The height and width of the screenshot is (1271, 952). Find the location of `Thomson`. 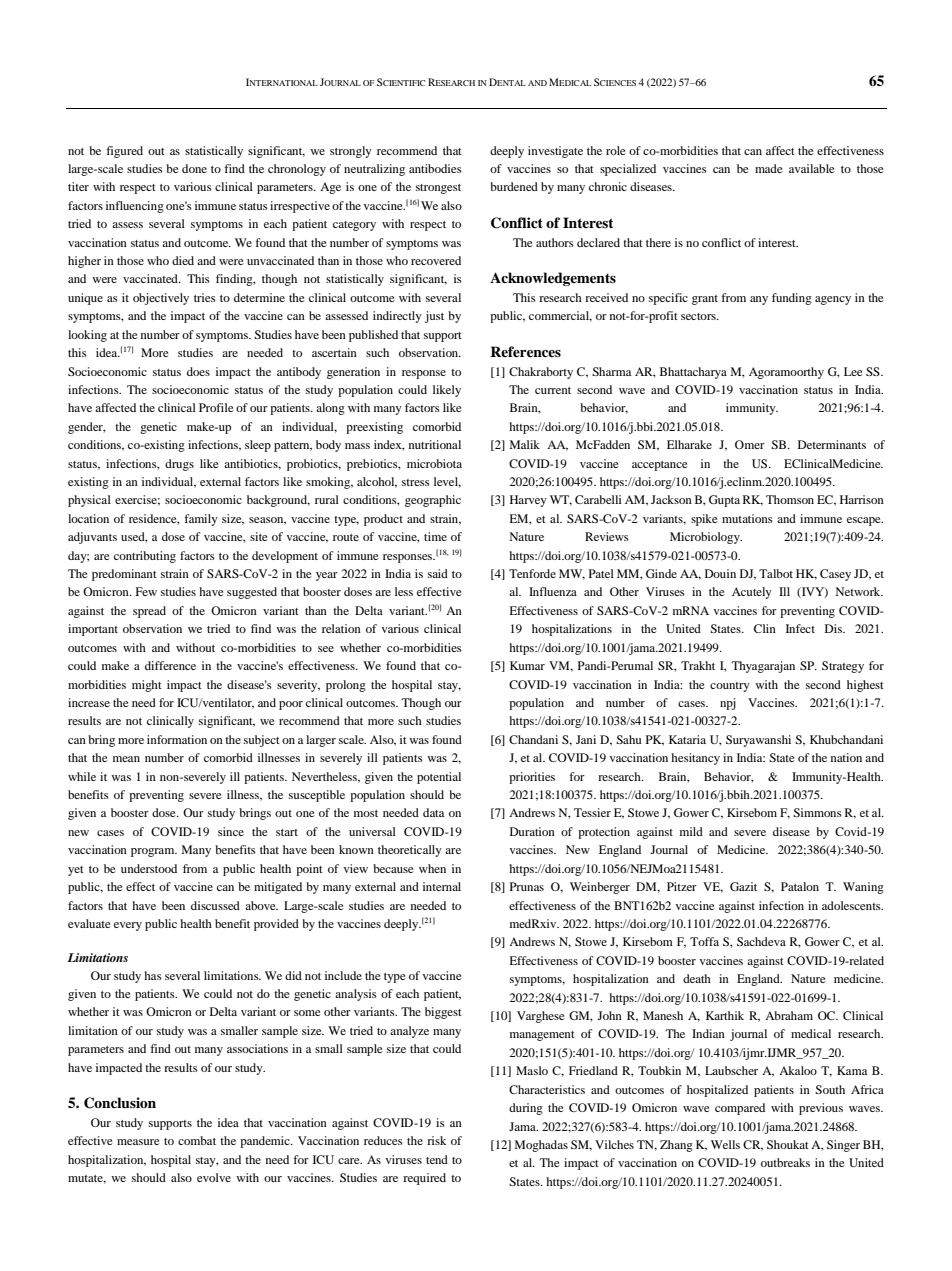

Thomson is located at coordinates (790, 499).
